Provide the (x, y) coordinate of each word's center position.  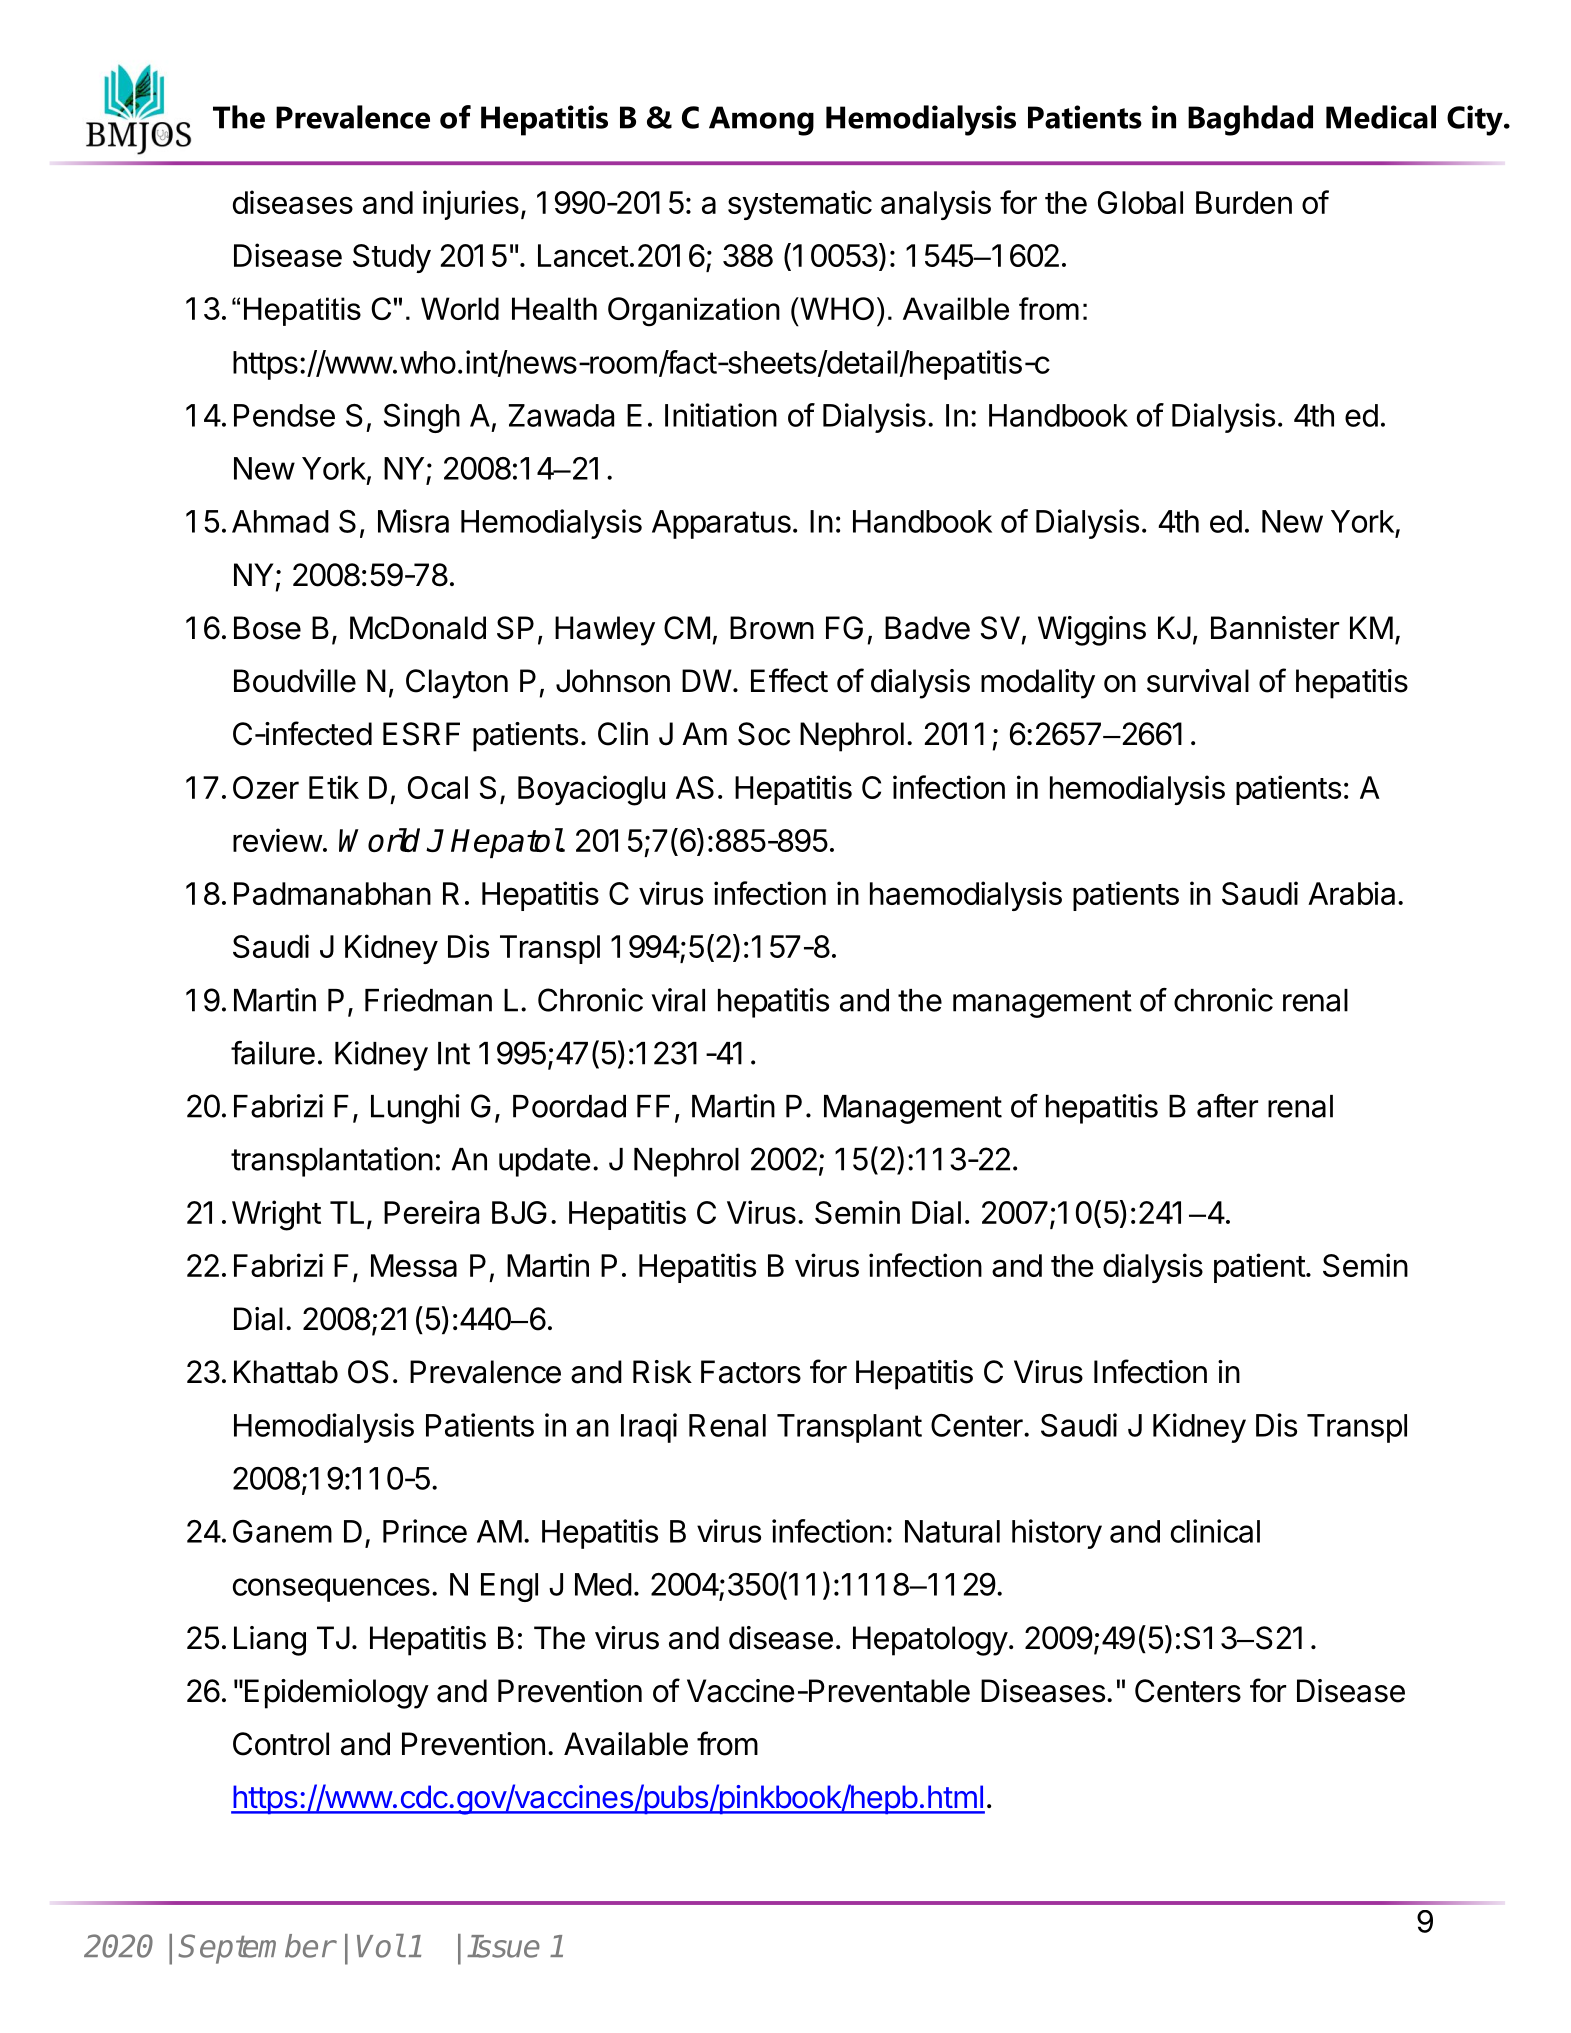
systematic (800, 205)
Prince (425, 1531)
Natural (952, 1531)
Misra (413, 521)
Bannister (1275, 628)
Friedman (428, 1000)
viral (678, 1000)
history (1057, 1534)
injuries (471, 205)
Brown (772, 628)
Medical (1381, 117)
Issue (503, 1946)
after (1227, 1106)
